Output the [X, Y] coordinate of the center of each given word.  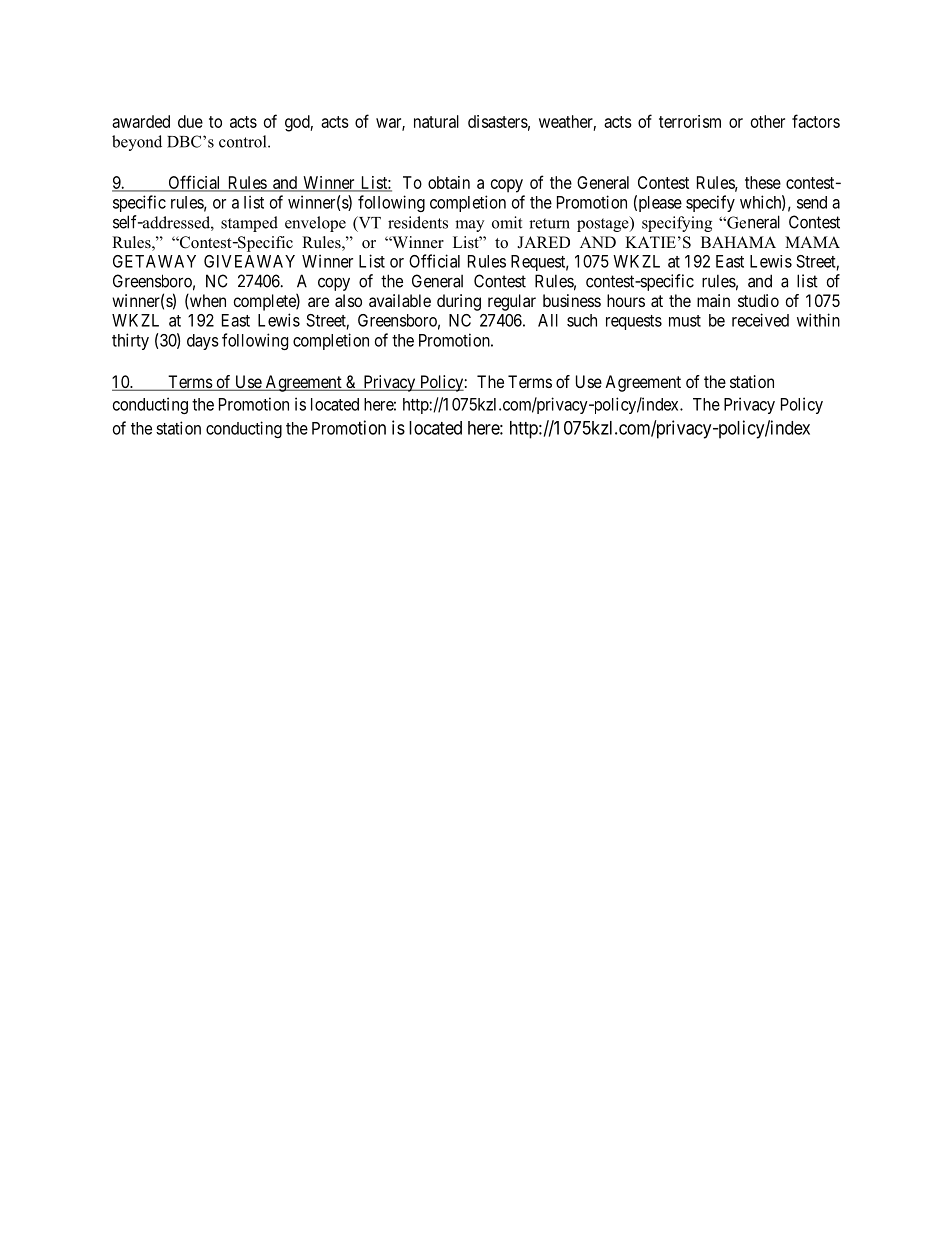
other [768, 121]
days [203, 342]
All [548, 320]
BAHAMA [738, 242]
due [190, 121]
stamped [249, 224]
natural [436, 121]
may [469, 226]
